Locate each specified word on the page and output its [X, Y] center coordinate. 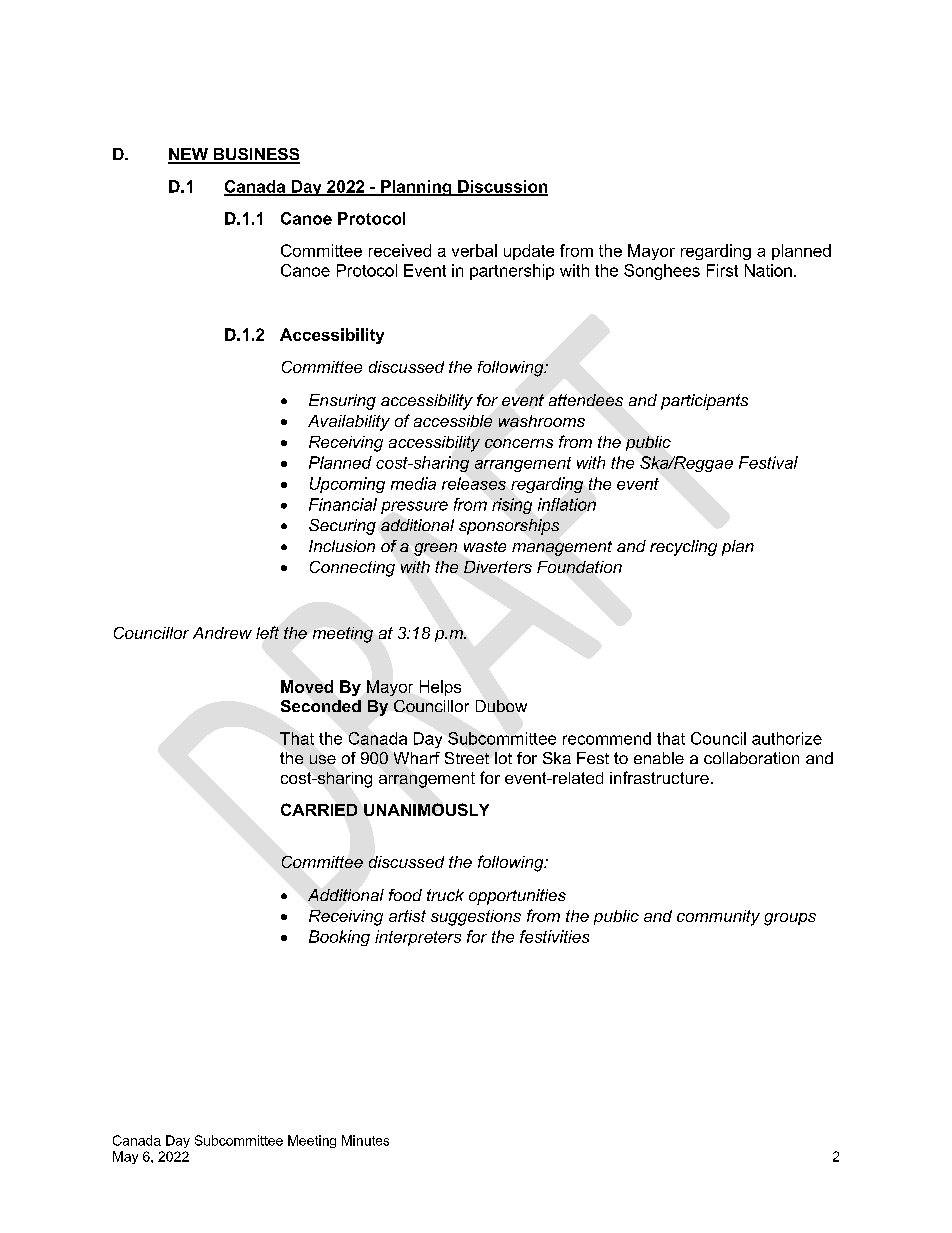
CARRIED [319, 809]
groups [790, 919]
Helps [440, 688]
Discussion [502, 187]
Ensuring [342, 402]
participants [704, 402]
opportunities [517, 897]
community [718, 918]
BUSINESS [256, 155]
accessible [453, 421]
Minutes [365, 1140]
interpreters [418, 938]
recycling [683, 548]
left [267, 632]
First [722, 270]
